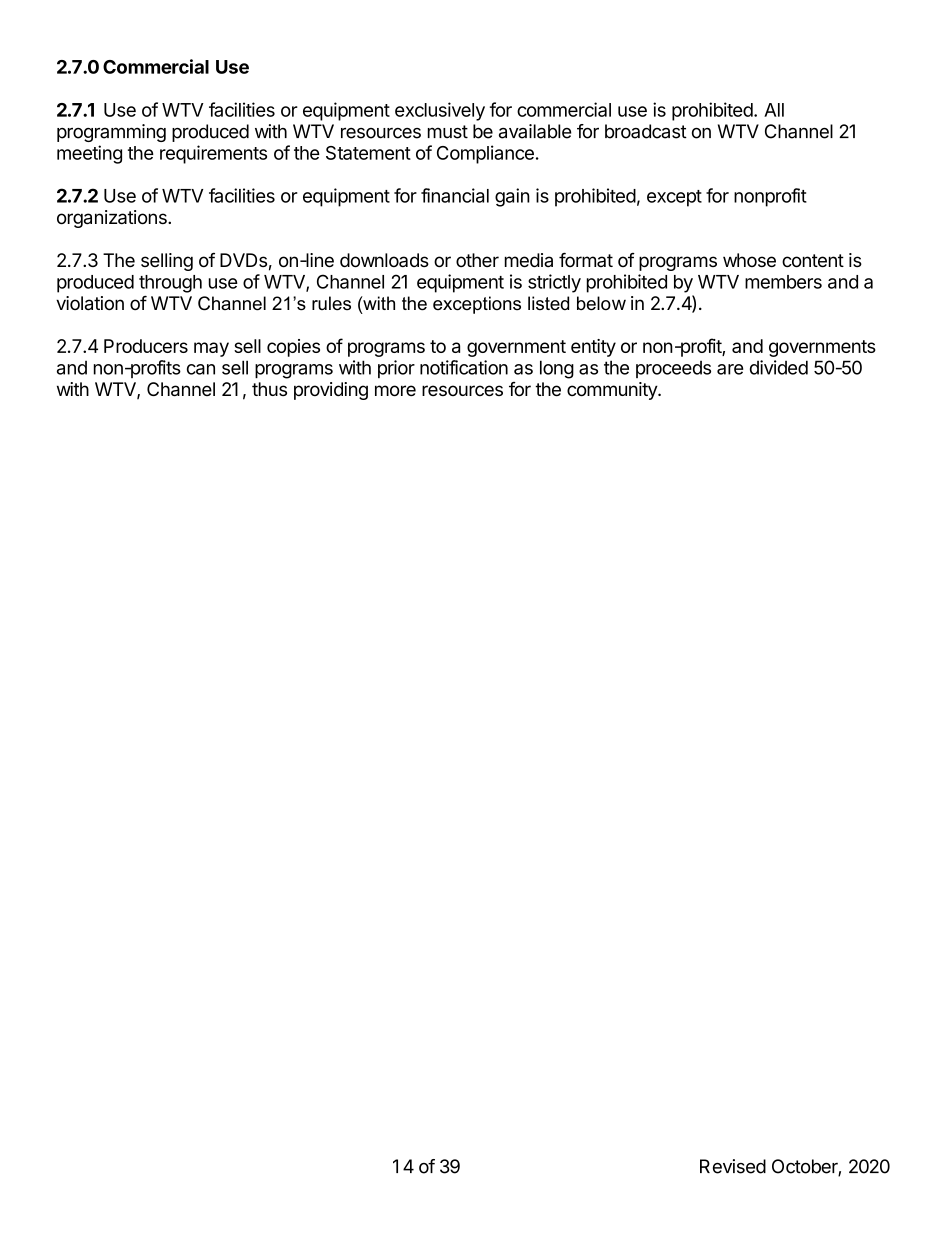 Image resolution: width=952 pixels, height=1233 pixels. What do you see at coordinates (331, 391) in the document?
I see `providing` at bounding box center [331, 391].
